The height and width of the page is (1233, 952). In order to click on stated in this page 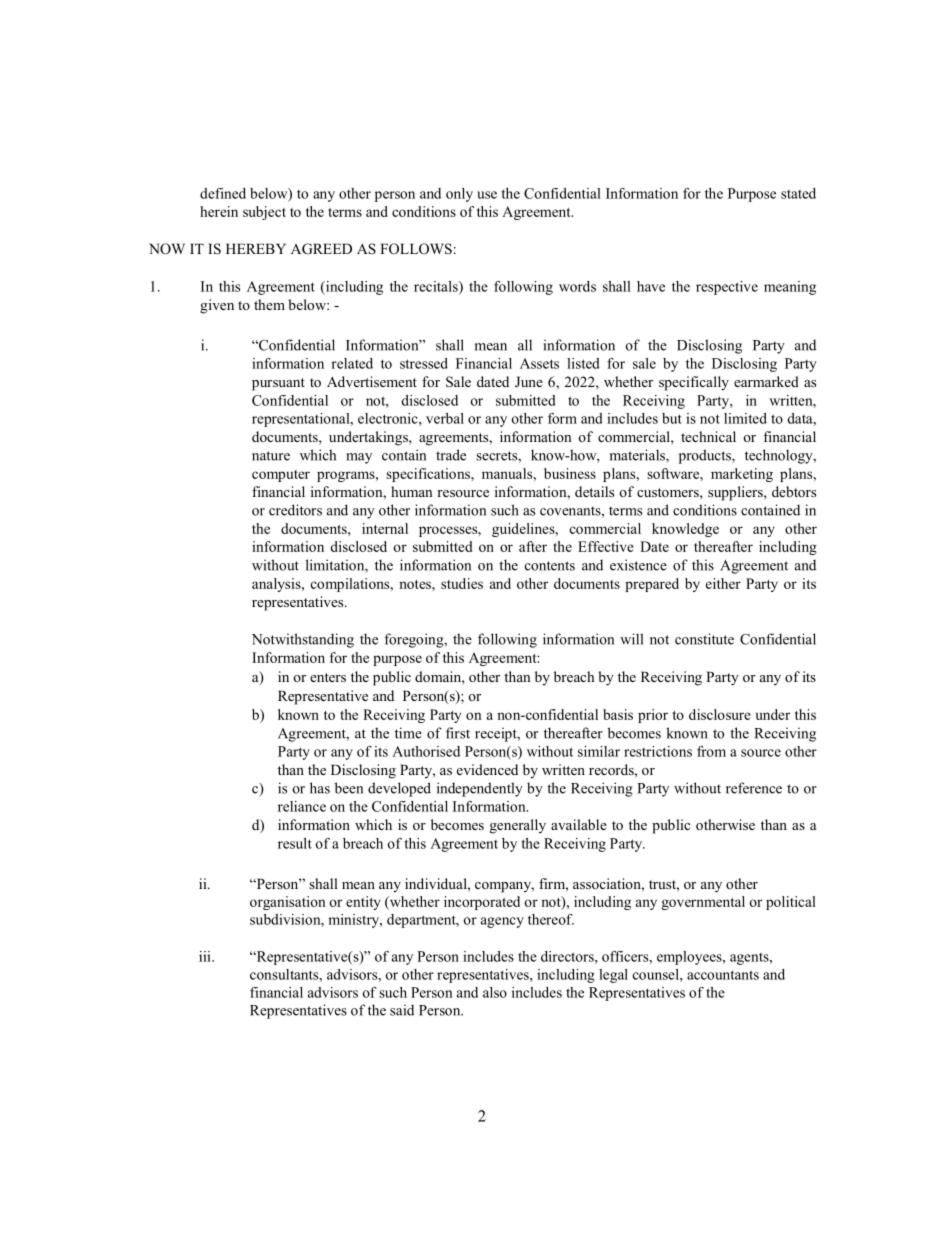, I will do `click(798, 193)`.
